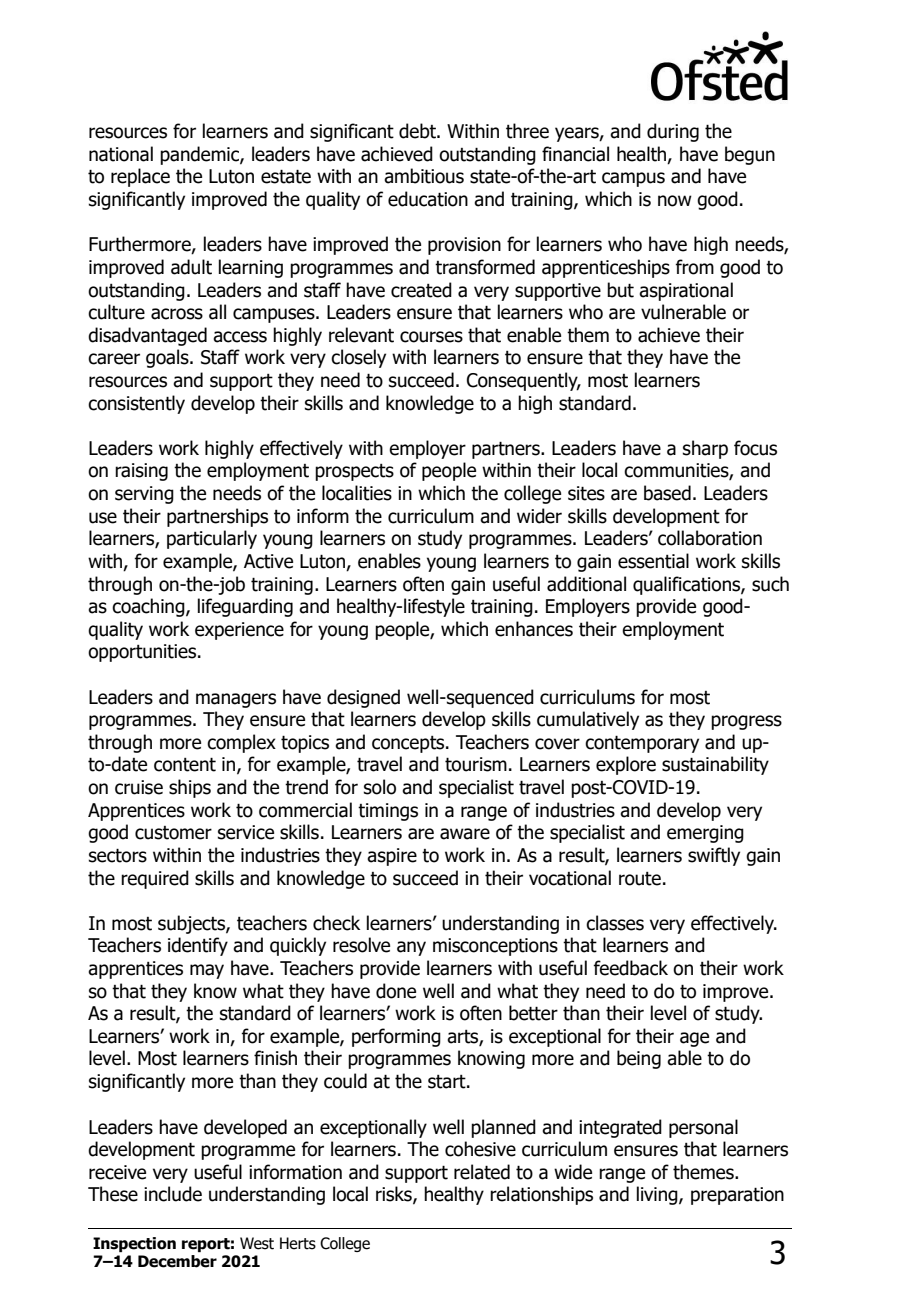 The width and height of the screenshot is (924, 1310). What do you see at coordinates (140, 177) in the screenshot?
I see `replace` at bounding box center [140, 177].
